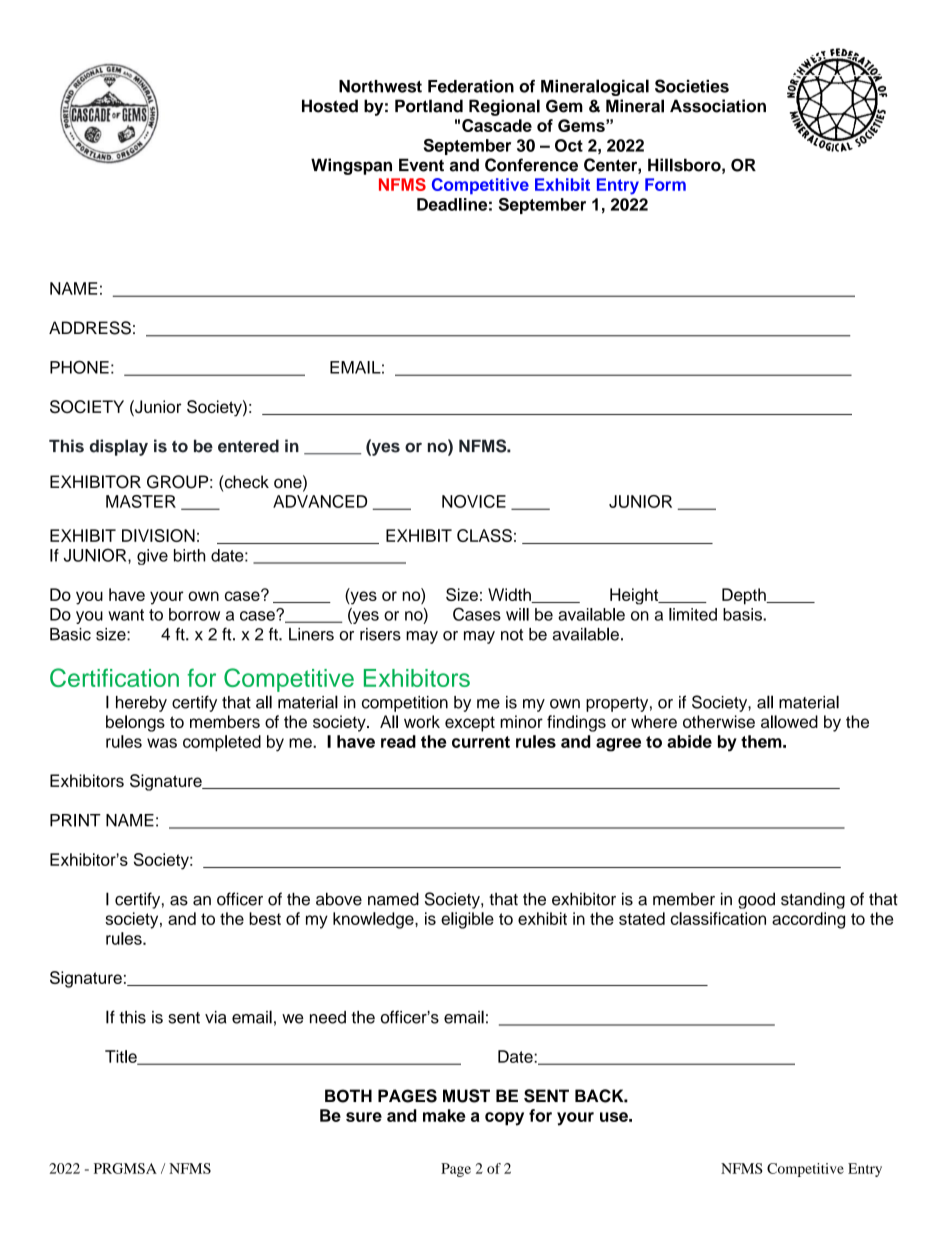 The image size is (952, 1233). I want to click on current, so click(481, 742).
